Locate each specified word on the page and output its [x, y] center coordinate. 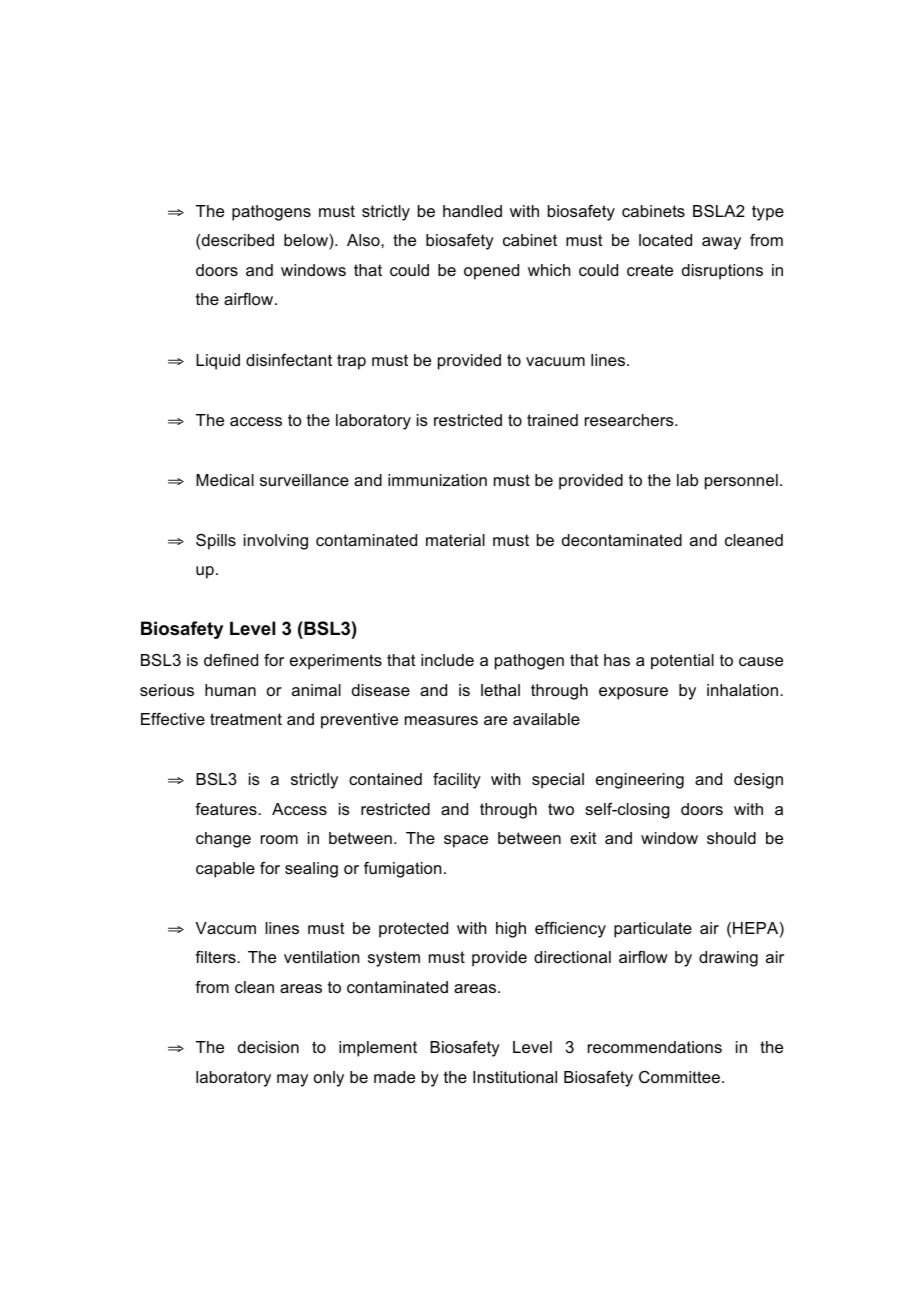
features [227, 809]
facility [457, 781]
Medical [225, 480]
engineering [640, 781]
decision [268, 1047]
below [307, 240]
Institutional [515, 1077]
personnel [741, 482]
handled [472, 211]
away [721, 243]
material [455, 540]
